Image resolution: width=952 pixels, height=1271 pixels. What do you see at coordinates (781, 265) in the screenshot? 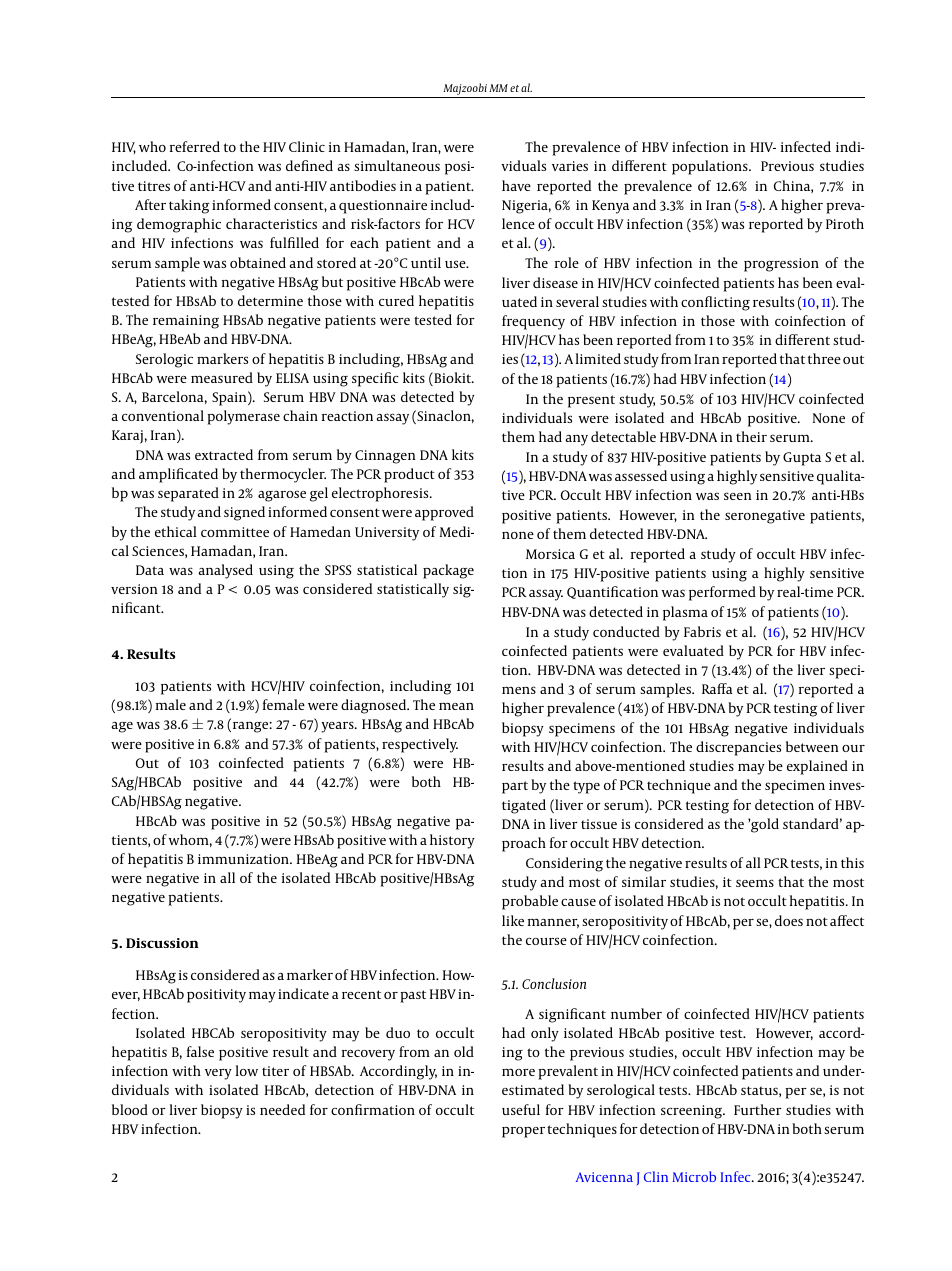
I see `progression` at bounding box center [781, 265].
